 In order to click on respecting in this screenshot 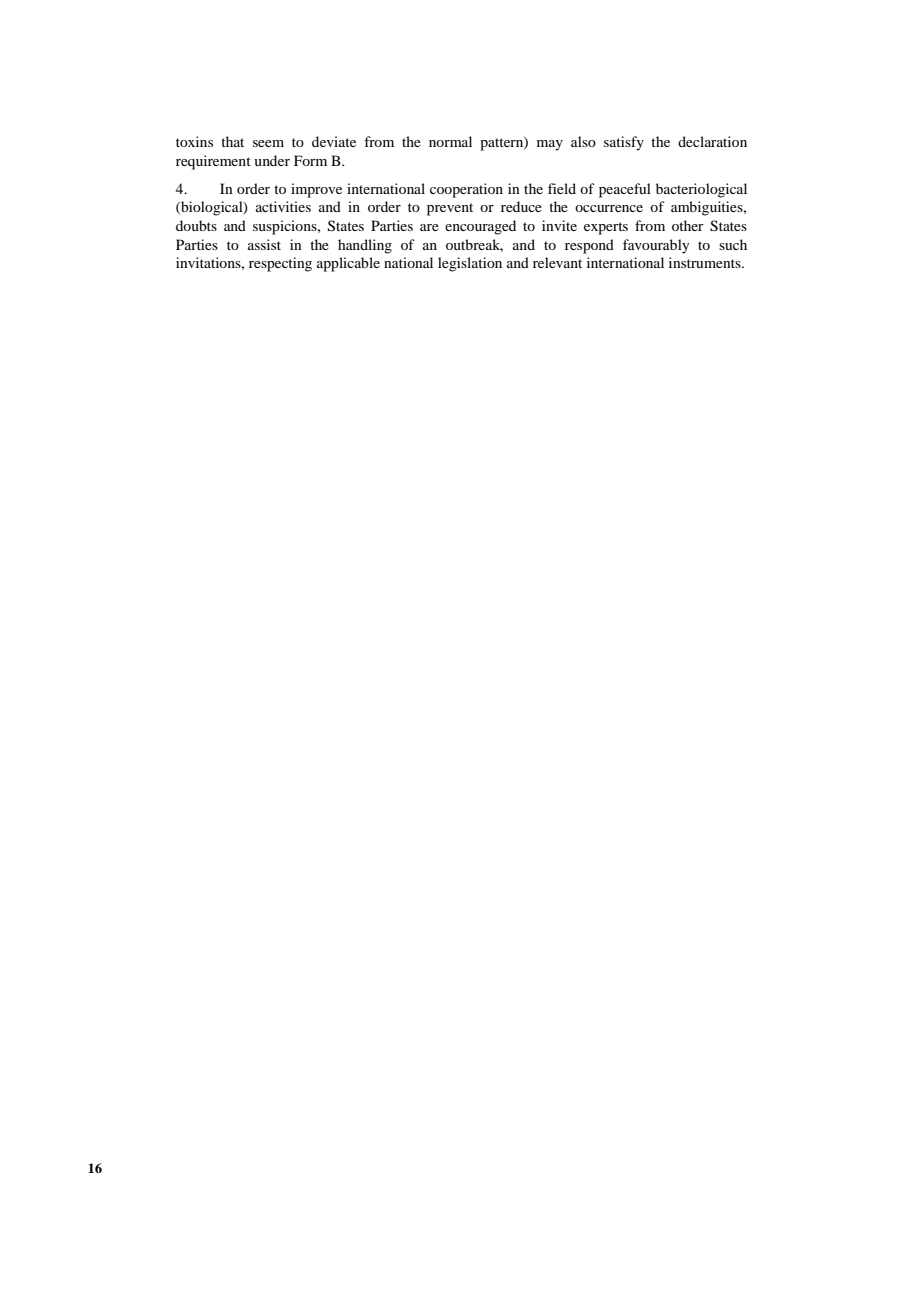, I will do `click(280, 264)`.
